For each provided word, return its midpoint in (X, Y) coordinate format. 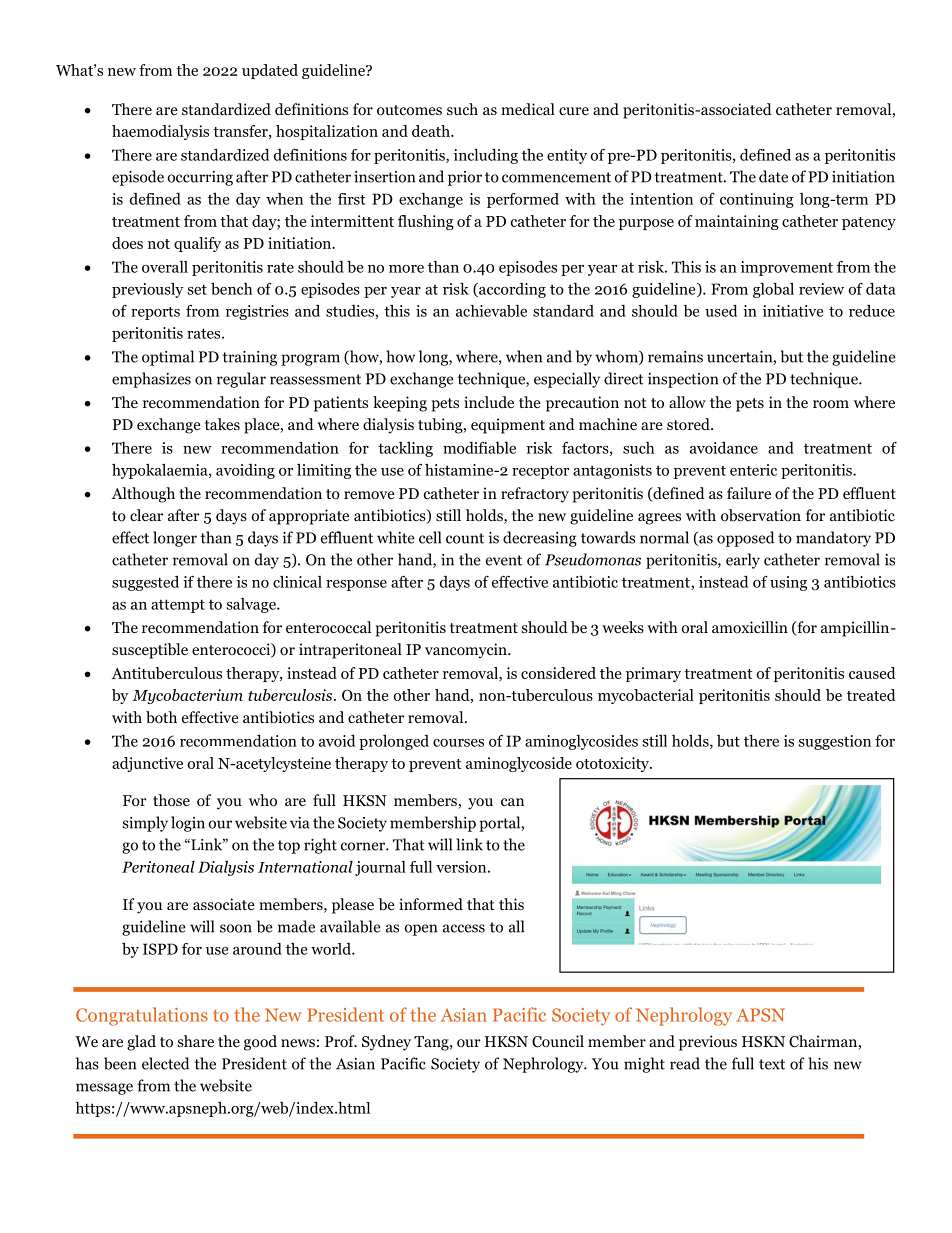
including (486, 156)
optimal (168, 358)
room (831, 404)
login (188, 824)
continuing (757, 200)
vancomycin (467, 651)
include (489, 402)
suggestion (835, 742)
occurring (200, 178)
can (512, 802)
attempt (178, 606)
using (788, 583)
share (196, 1041)
